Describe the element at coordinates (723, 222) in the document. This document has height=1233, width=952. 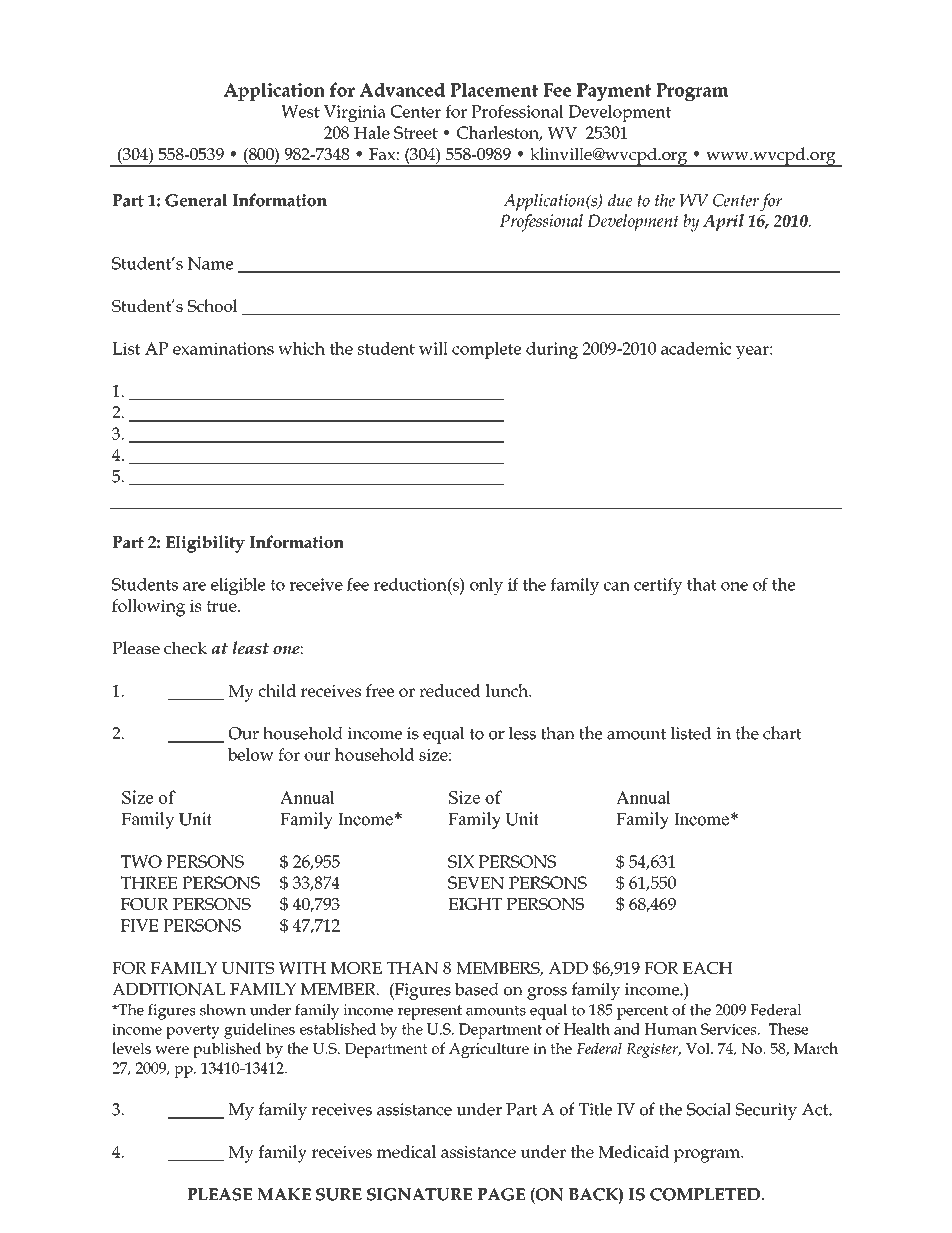
I see `April` at that location.
